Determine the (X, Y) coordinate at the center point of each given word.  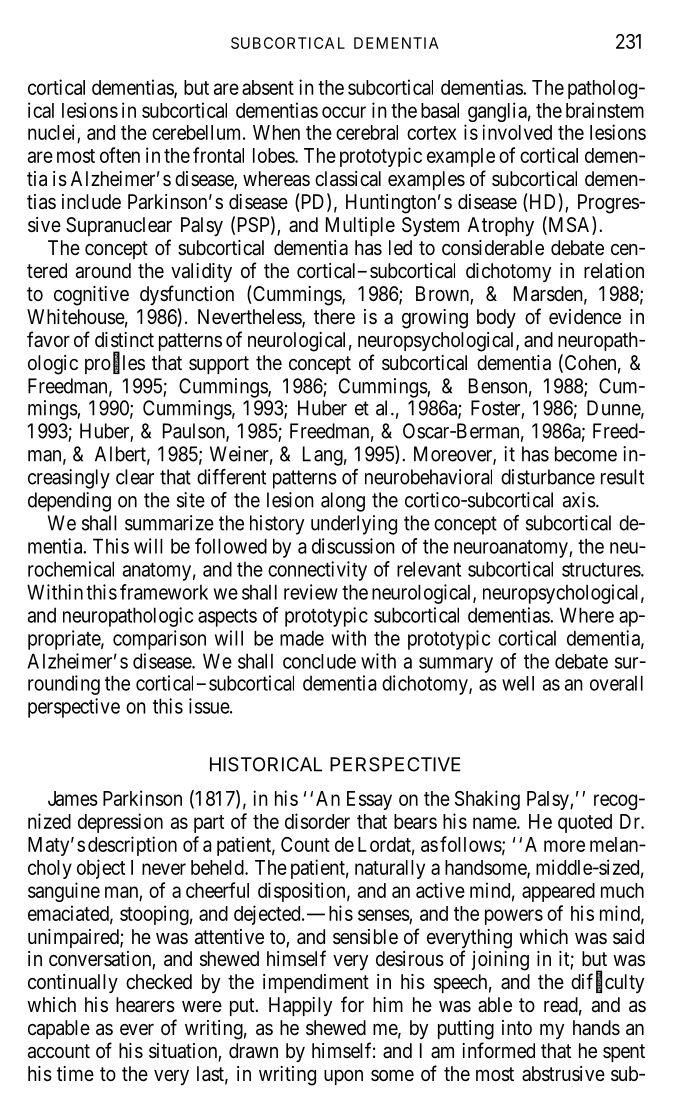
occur (344, 112)
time (75, 1073)
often (120, 155)
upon (343, 1077)
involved (517, 132)
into (517, 1027)
